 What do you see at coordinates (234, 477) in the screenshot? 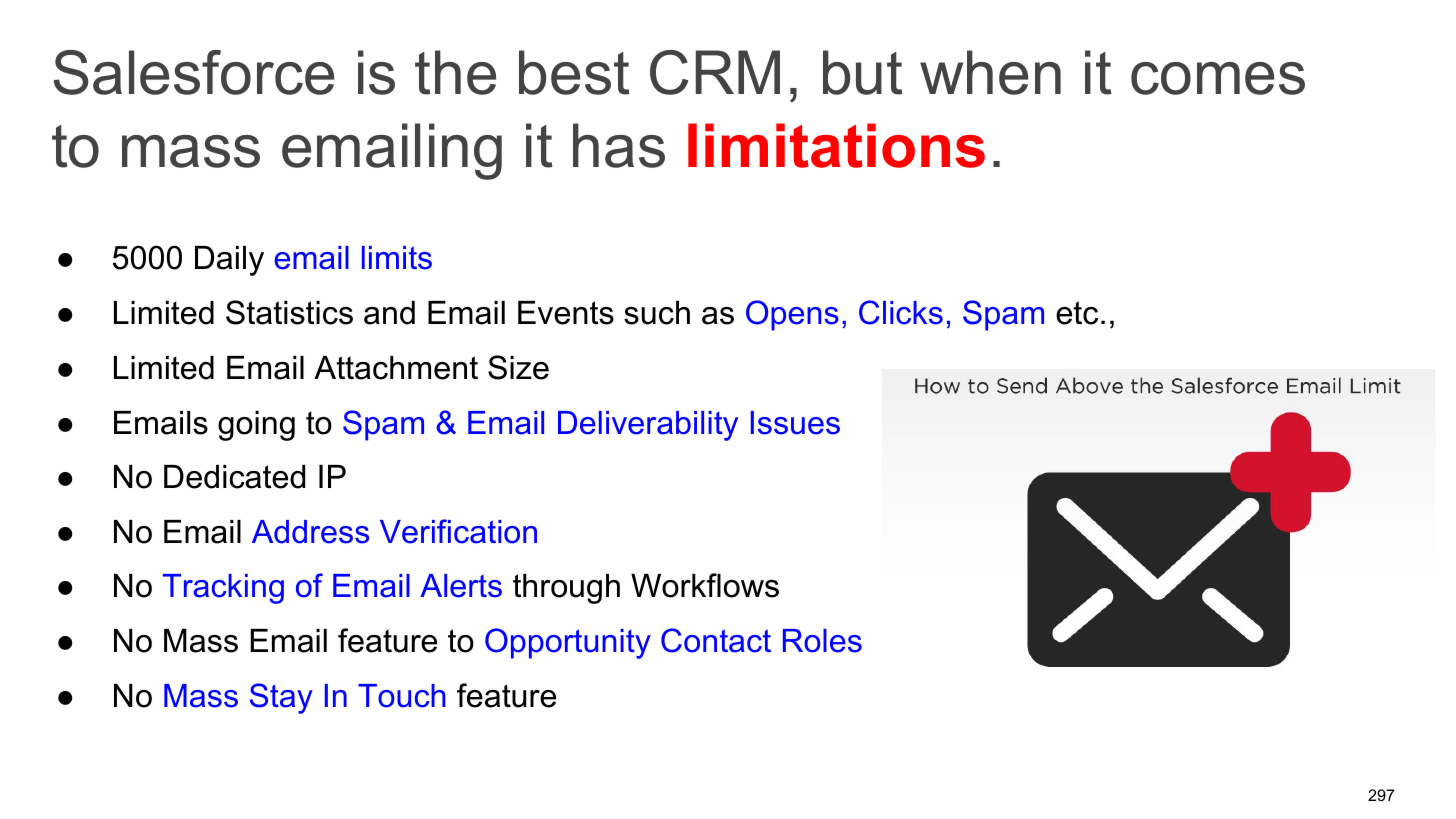
I see `Dedicated` at bounding box center [234, 477].
